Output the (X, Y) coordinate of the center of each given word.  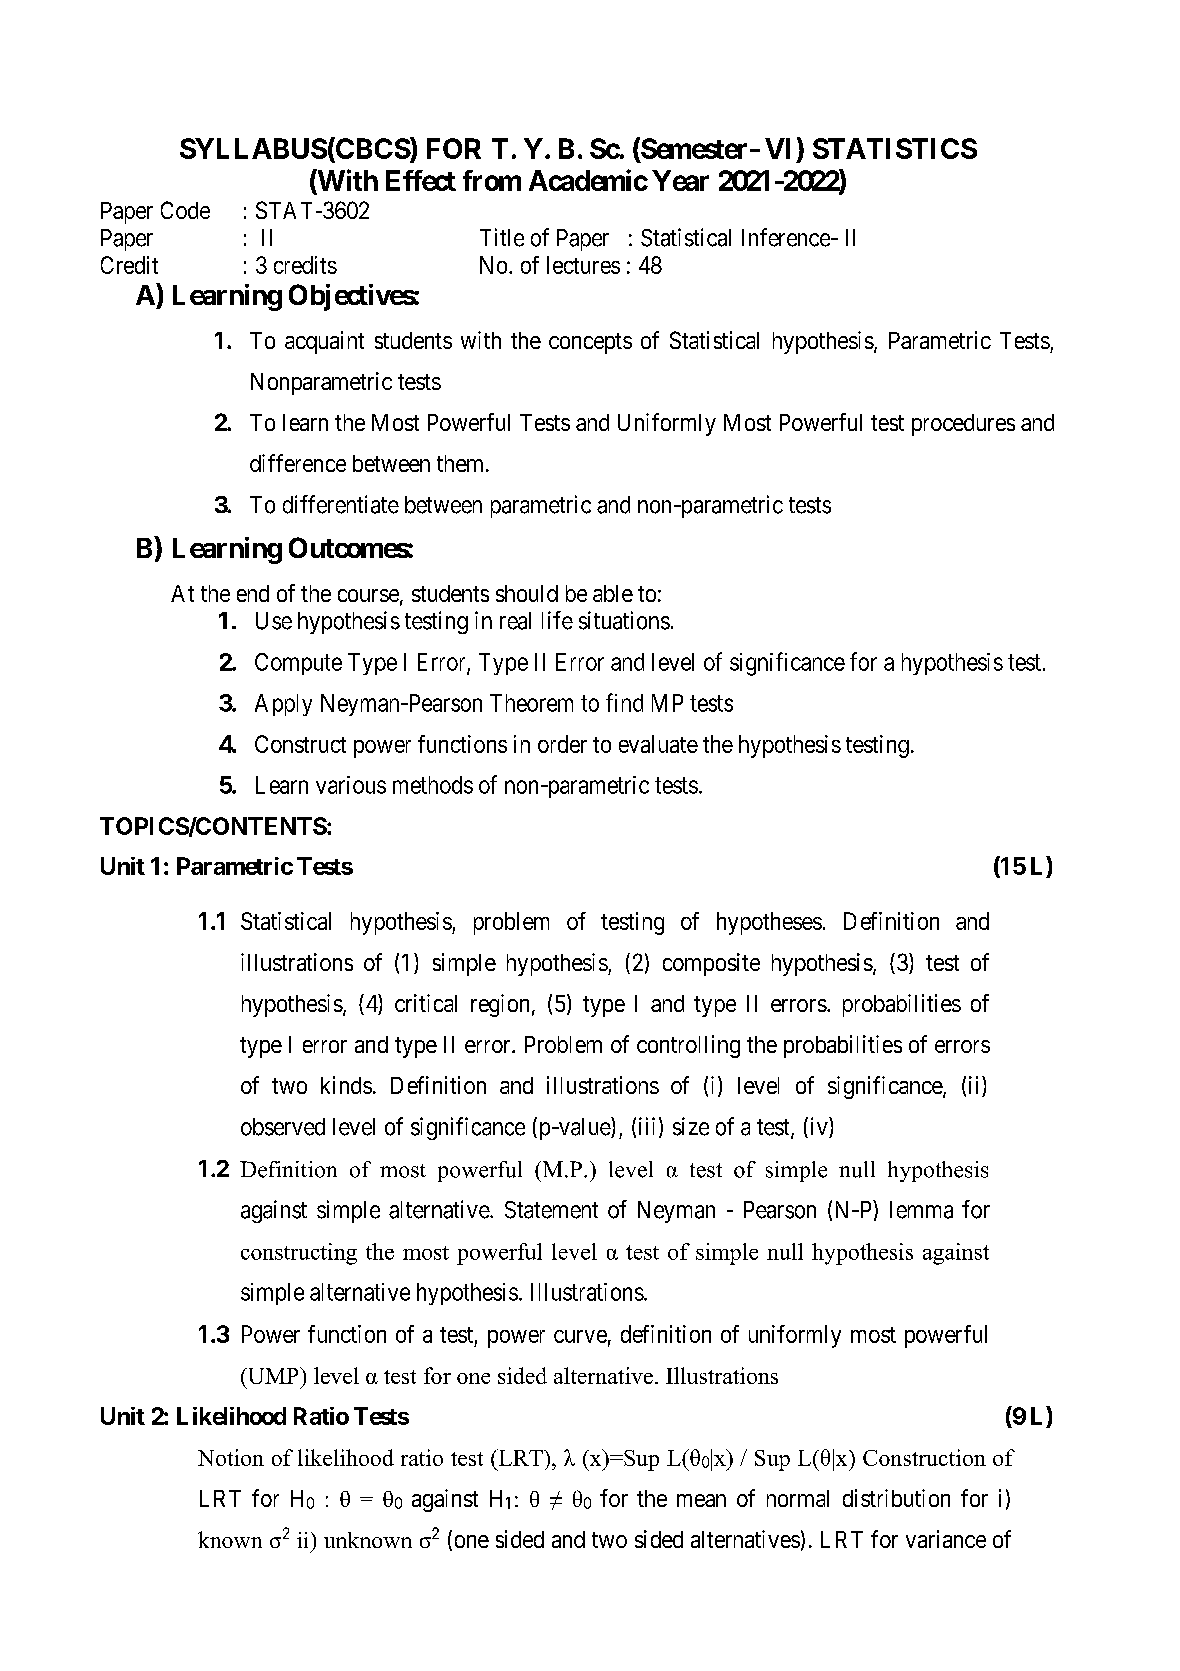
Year (680, 180)
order (562, 744)
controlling (688, 1046)
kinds (346, 1085)
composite (711, 964)
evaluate (658, 744)
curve (580, 1336)
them (462, 463)
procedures (963, 425)
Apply (283, 705)
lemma (921, 1210)
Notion (231, 1457)
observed (283, 1127)
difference (298, 463)
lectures (583, 265)
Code (185, 210)
